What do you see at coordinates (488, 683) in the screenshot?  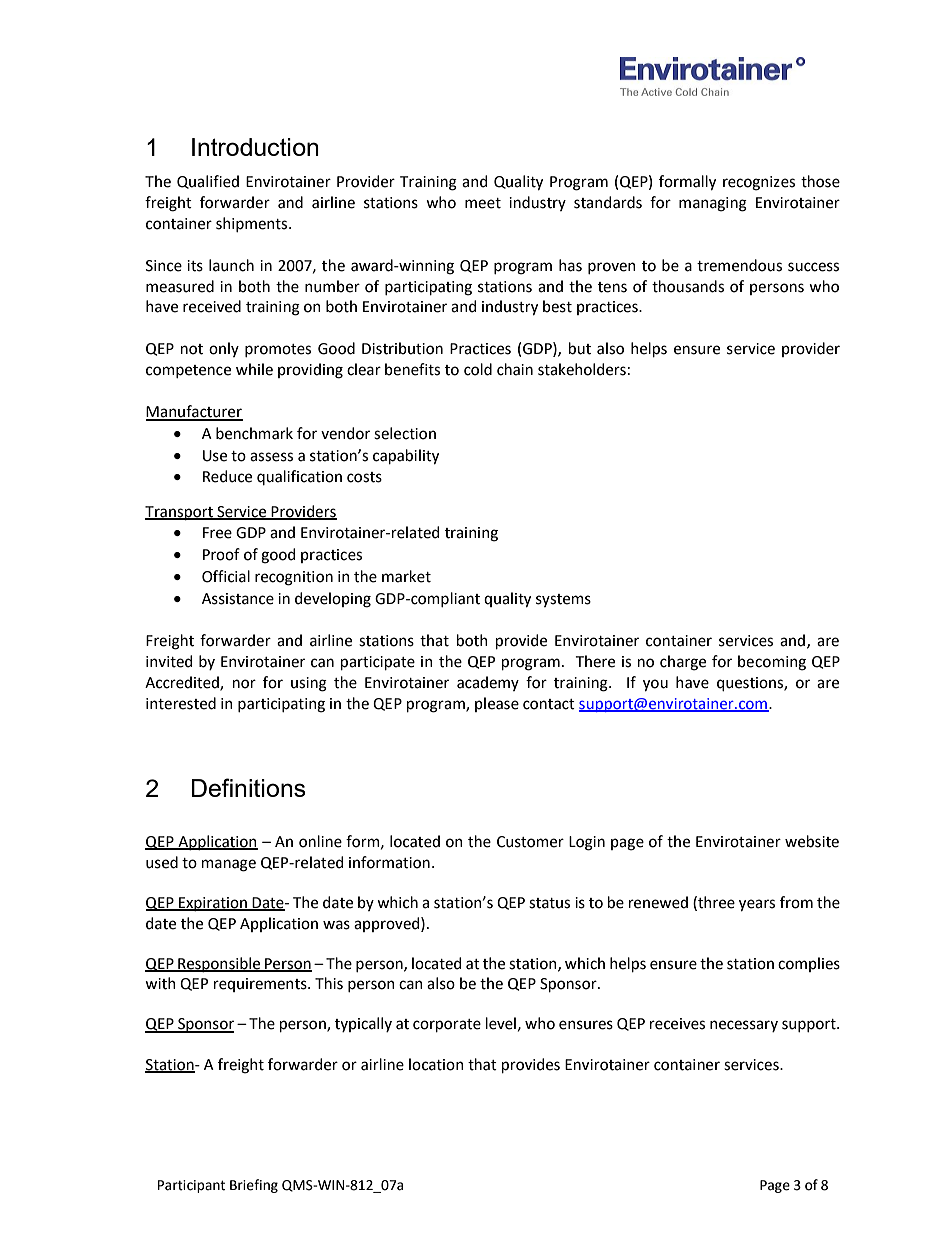 I see `academy` at bounding box center [488, 683].
